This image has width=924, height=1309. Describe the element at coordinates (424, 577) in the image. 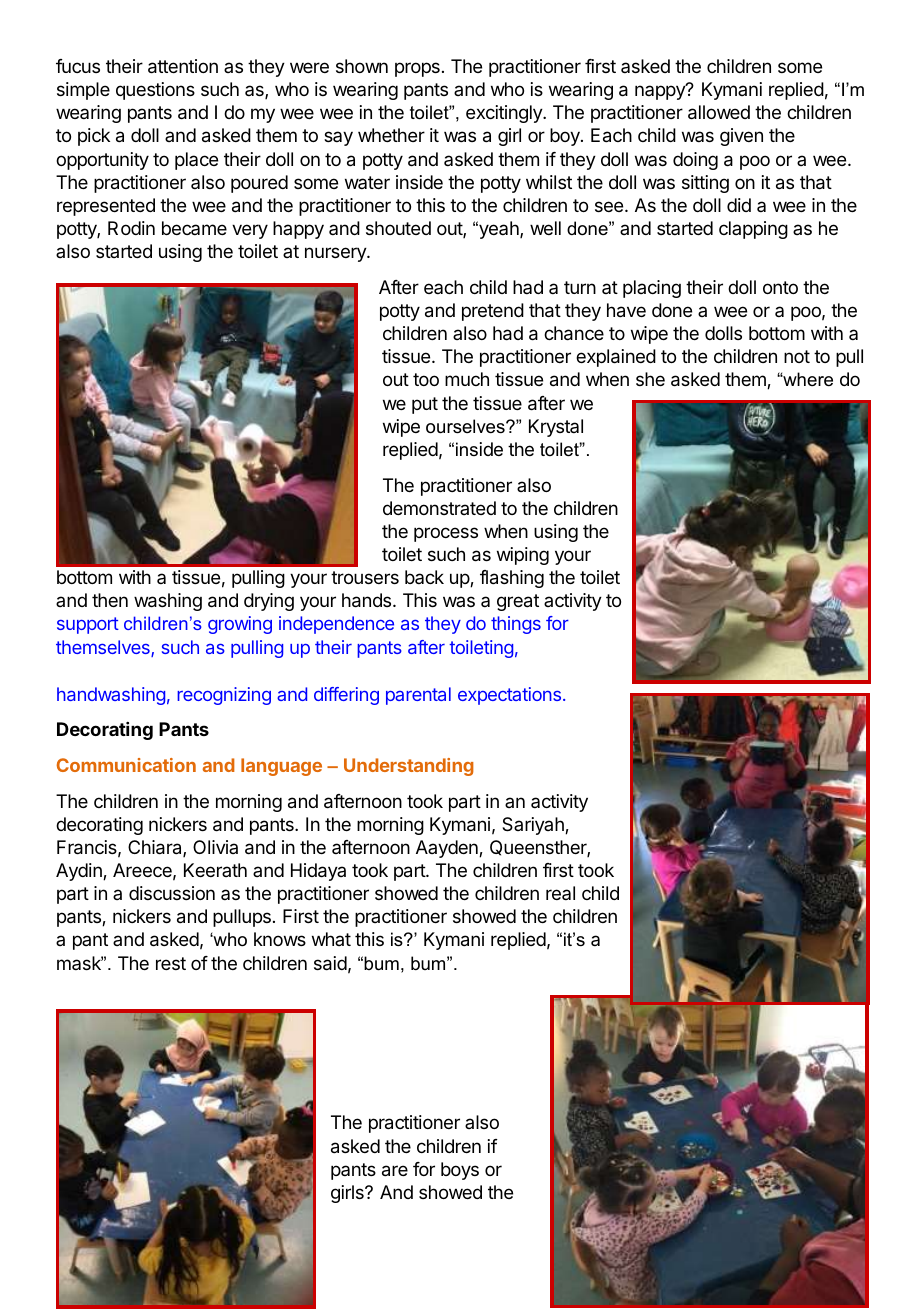

I see `back` at that location.
